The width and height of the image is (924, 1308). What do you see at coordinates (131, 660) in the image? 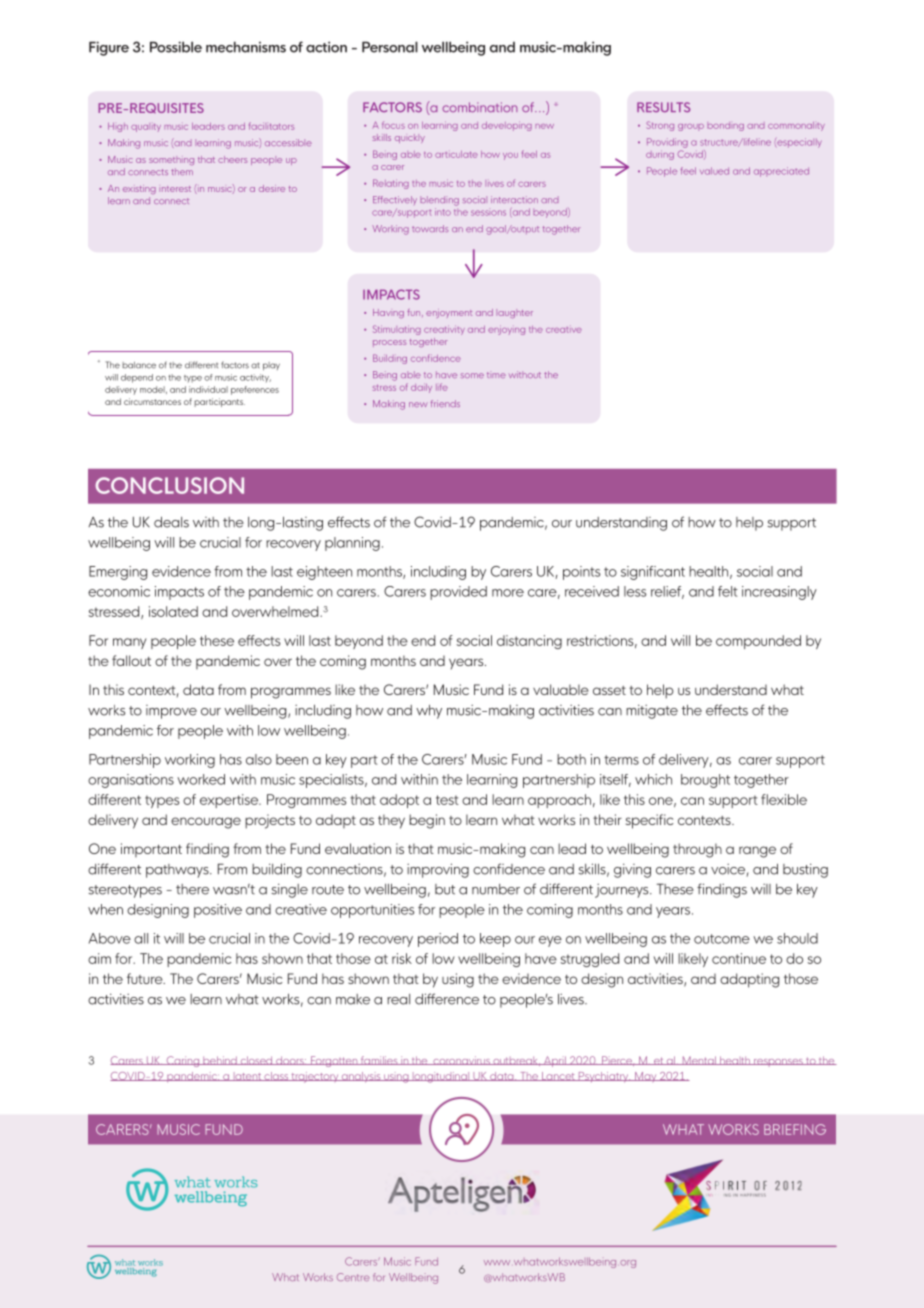
I see `fallout` at bounding box center [131, 660].
